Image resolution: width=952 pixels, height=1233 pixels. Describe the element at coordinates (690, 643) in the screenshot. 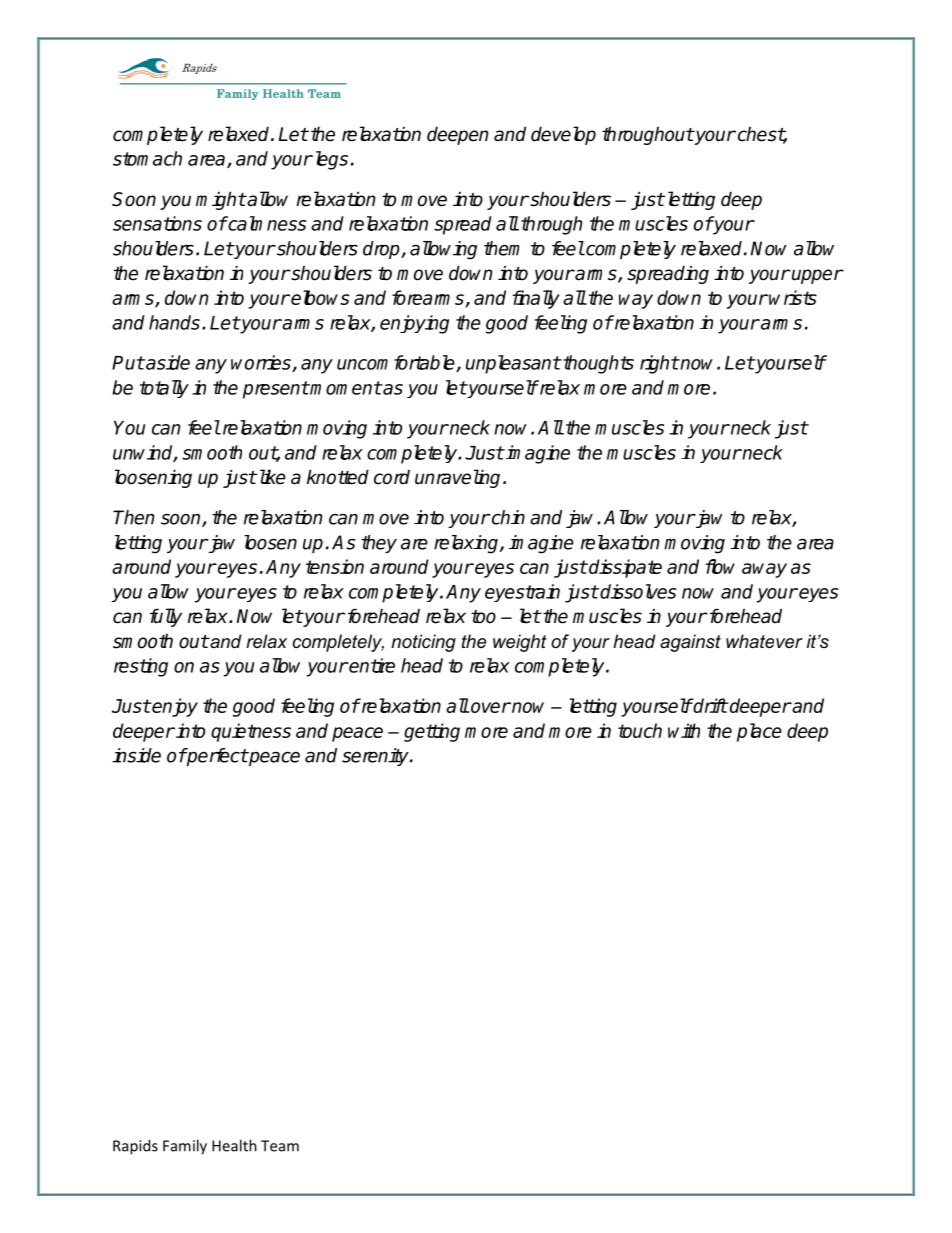

I see `against` at that location.
